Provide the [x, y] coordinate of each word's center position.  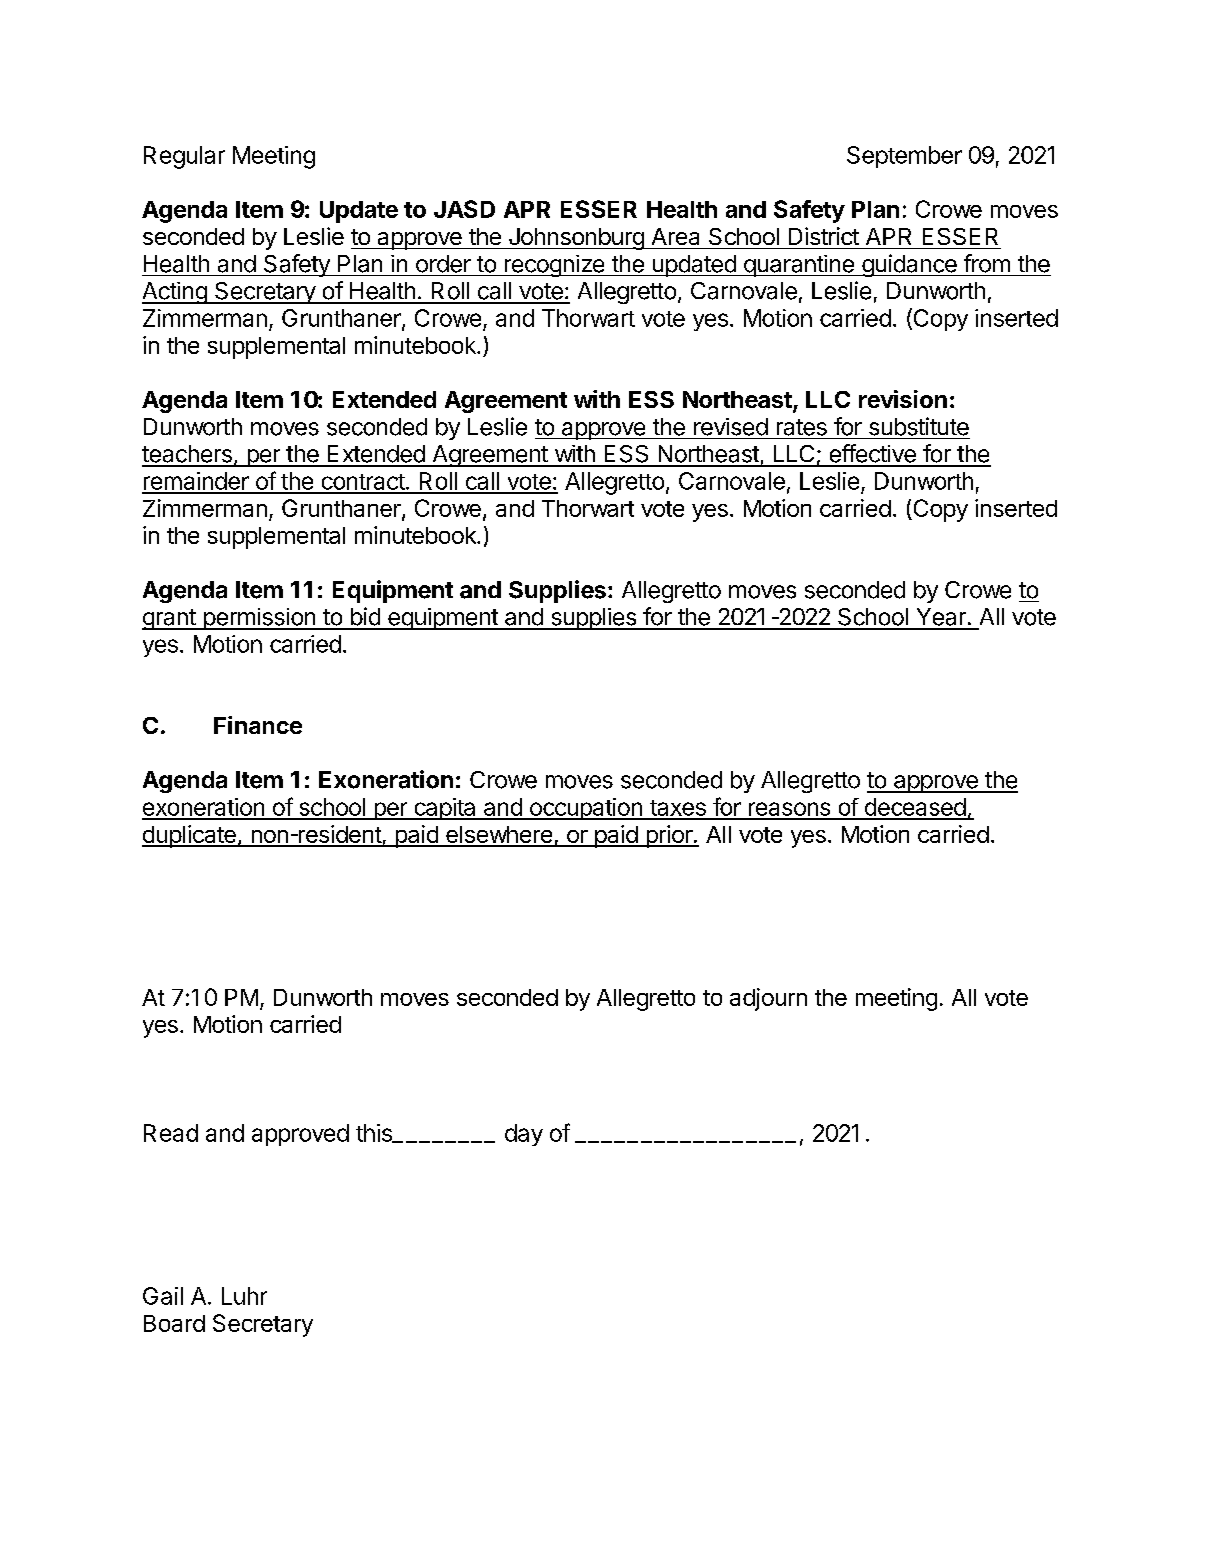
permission [259, 619]
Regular [184, 157]
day [524, 1135]
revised [731, 427]
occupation [585, 809]
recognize [554, 266]
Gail [163, 1296]
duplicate [190, 836]
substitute [919, 426]
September [904, 157]
